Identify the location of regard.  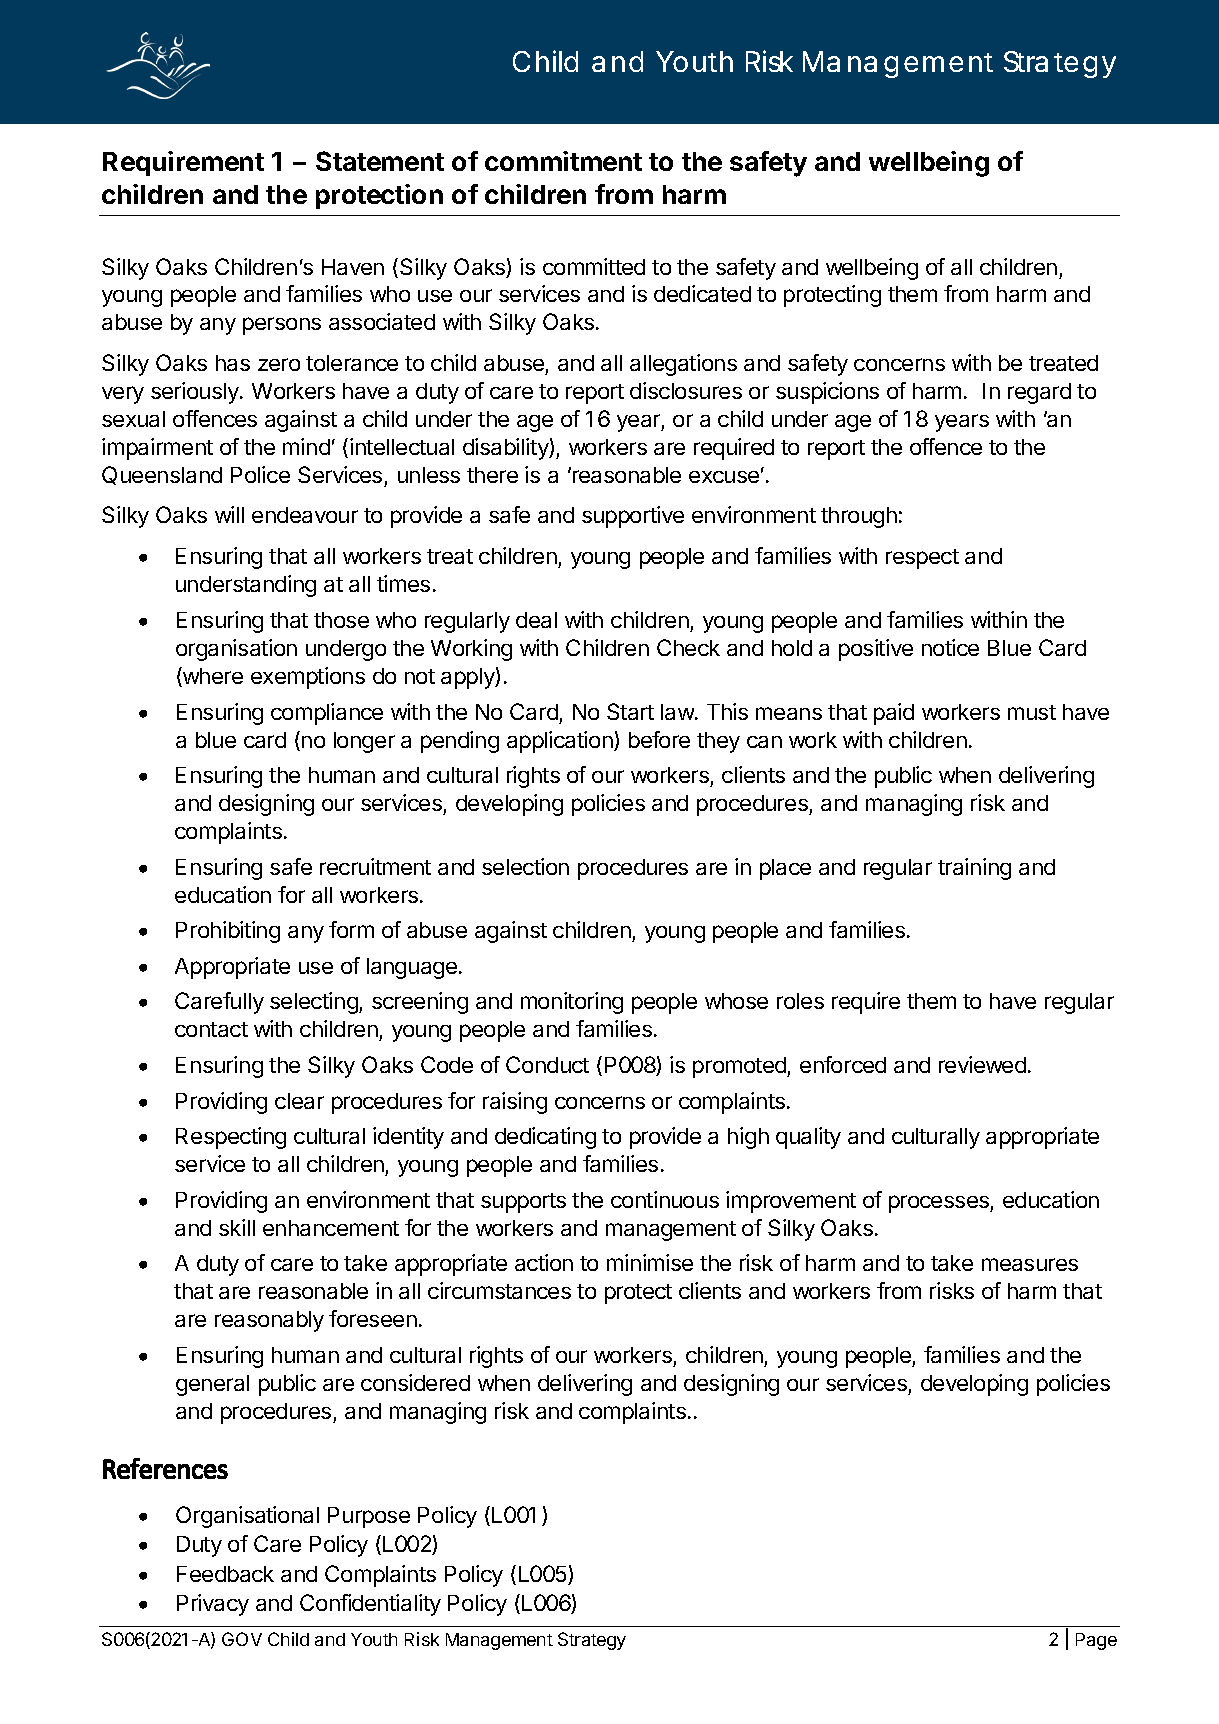
(1039, 393).
